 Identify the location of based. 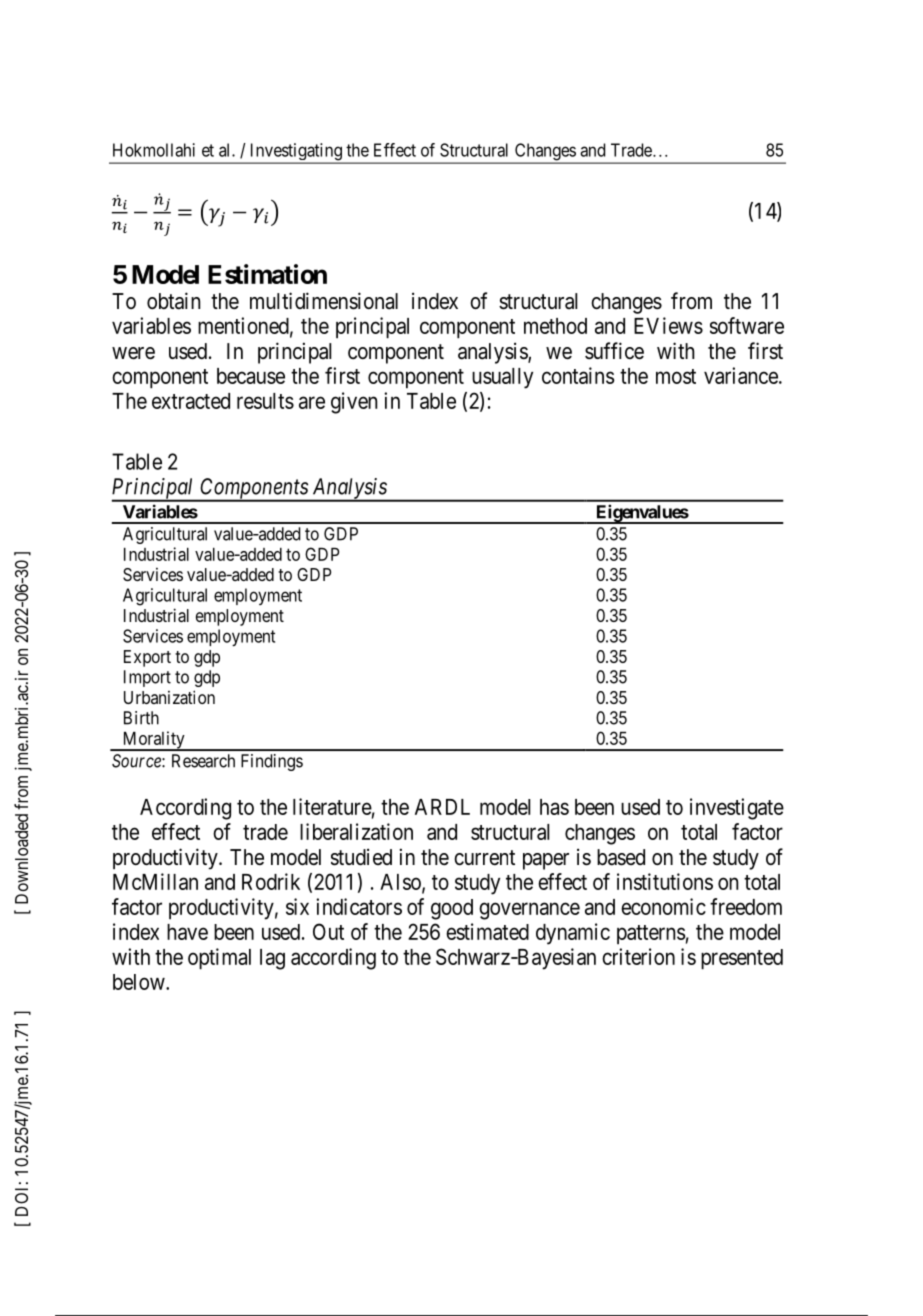
(621, 857).
